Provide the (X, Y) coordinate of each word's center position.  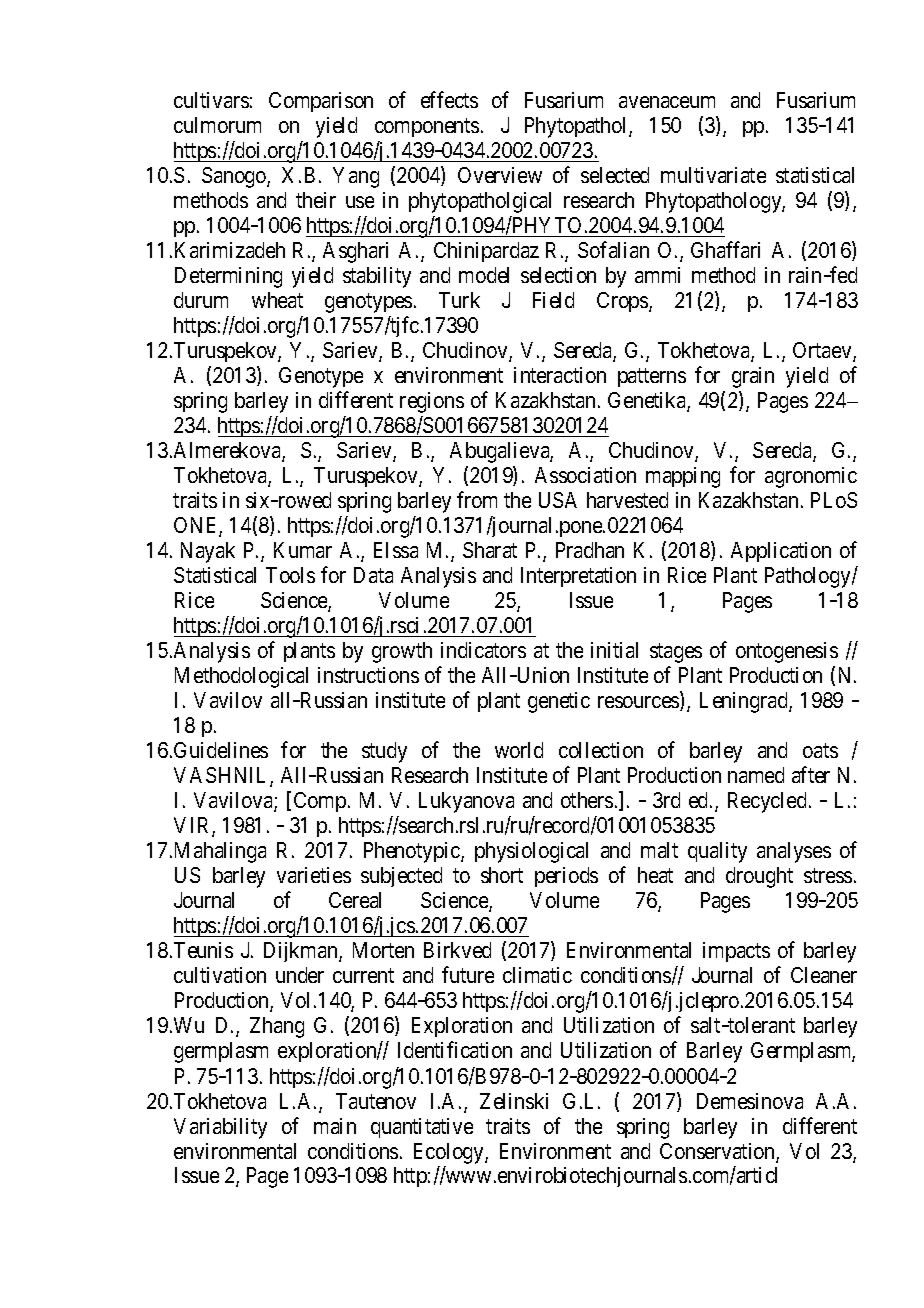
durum (201, 300)
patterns (652, 377)
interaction (560, 375)
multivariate (713, 175)
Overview (500, 175)
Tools (290, 575)
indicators (483, 650)
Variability (220, 1128)
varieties (314, 875)
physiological (531, 852)
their (316, 200)
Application (781, 552)
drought (759, 877)
